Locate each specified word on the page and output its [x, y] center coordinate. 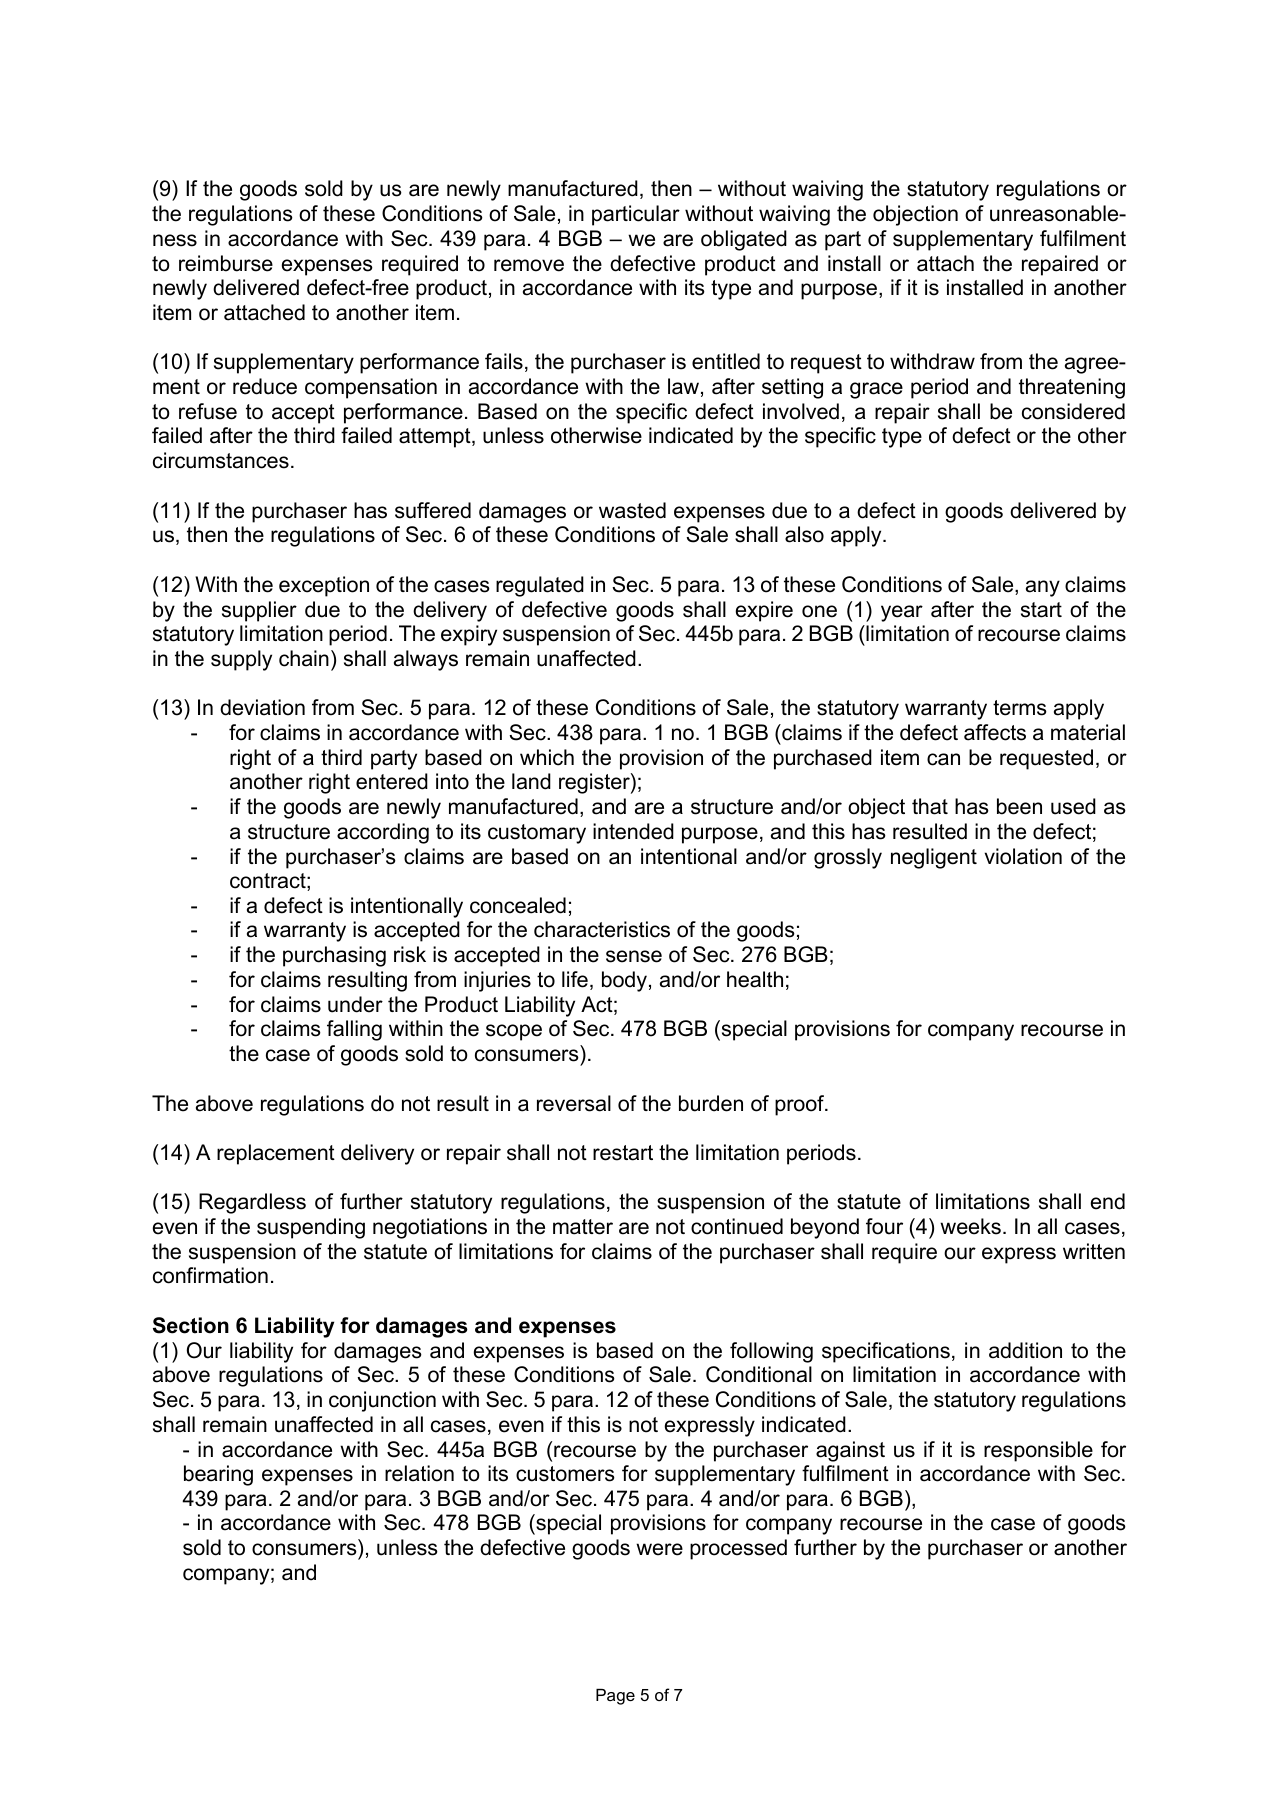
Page [615, 1697]
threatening [1072, 388]
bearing [218, 1475]
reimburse [226, 263]
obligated [744, 240]
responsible [1038, 1451]
